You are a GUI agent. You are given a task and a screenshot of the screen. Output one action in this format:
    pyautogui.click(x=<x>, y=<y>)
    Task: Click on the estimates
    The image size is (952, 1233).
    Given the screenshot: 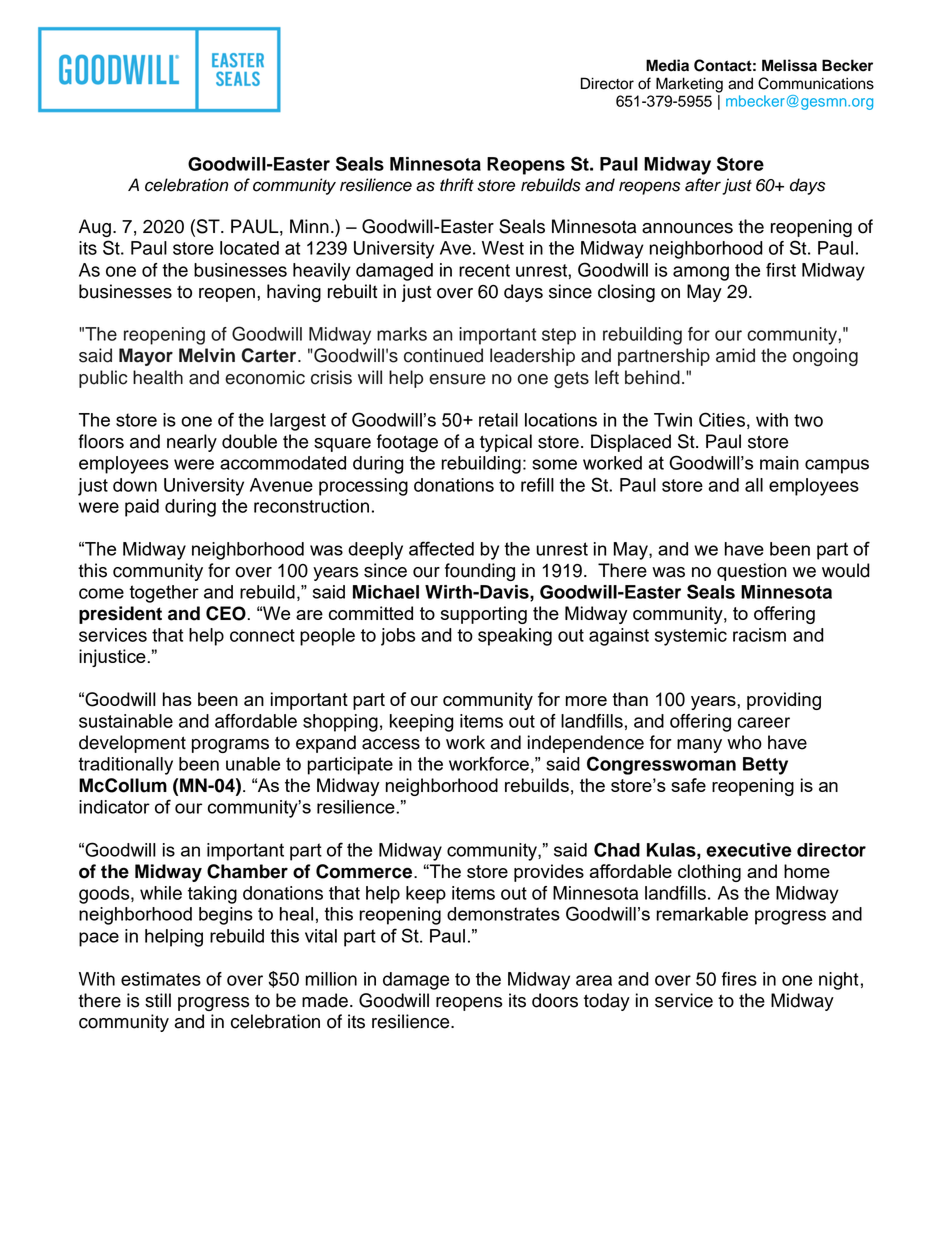 What is the action you would take?
    pyautogui.click(x=161, y=979)
